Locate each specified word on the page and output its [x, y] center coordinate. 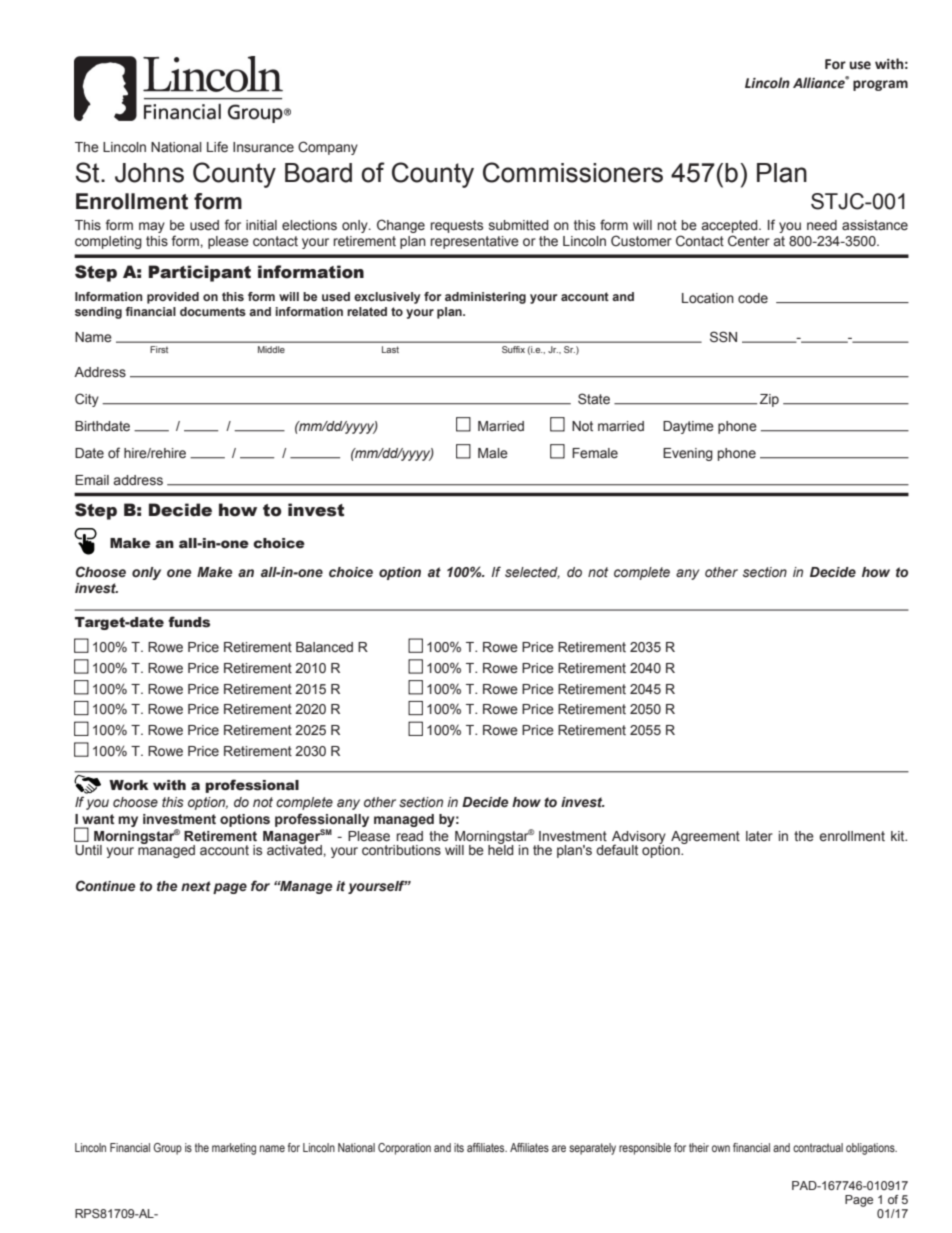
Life [217, 147]
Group [168, 1149]
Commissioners [573, 172]
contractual [818, 1147]
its [459, 1147]
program [880, 85]
